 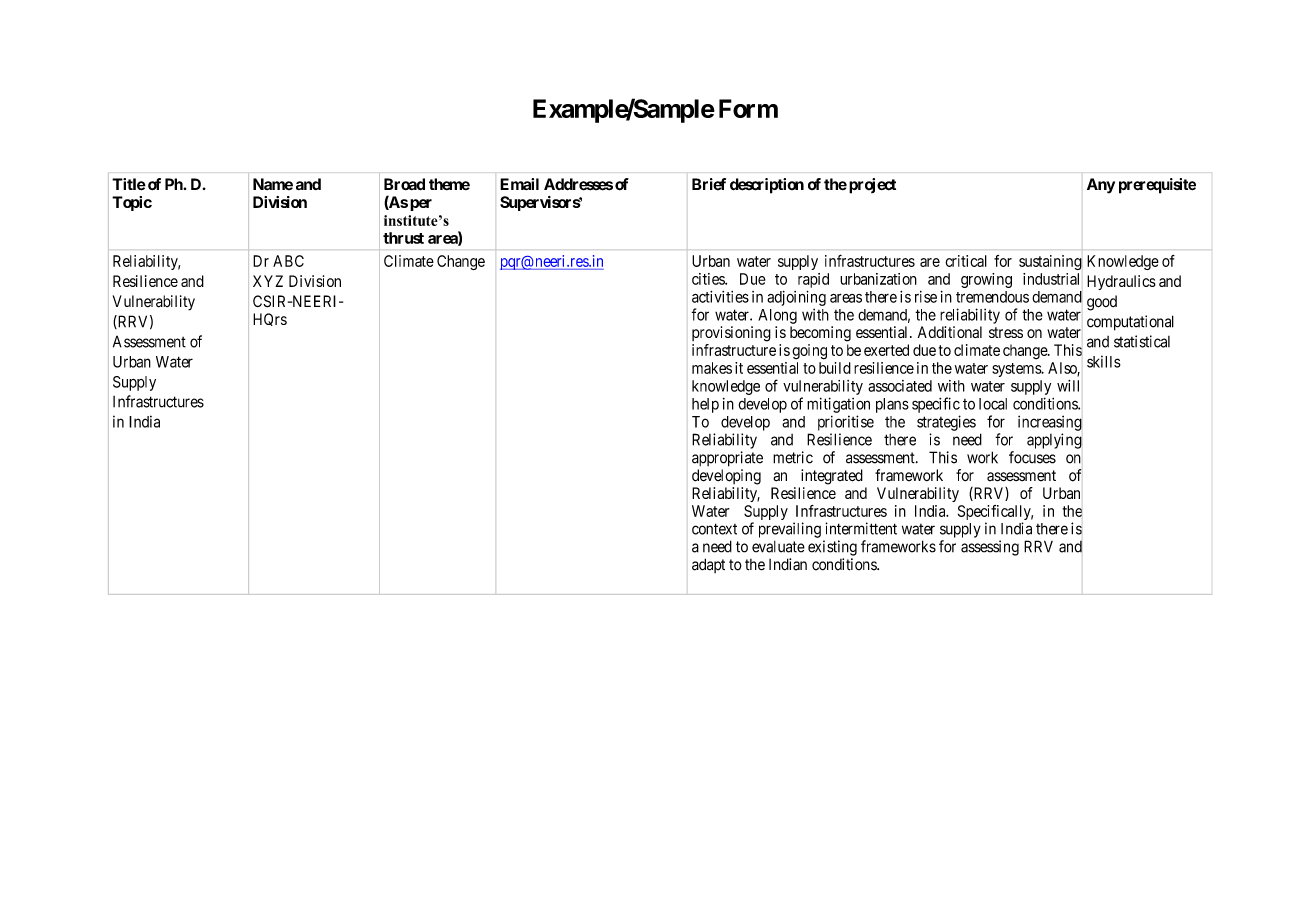 I want to click on provisioning, so click(x=731, y=334).
